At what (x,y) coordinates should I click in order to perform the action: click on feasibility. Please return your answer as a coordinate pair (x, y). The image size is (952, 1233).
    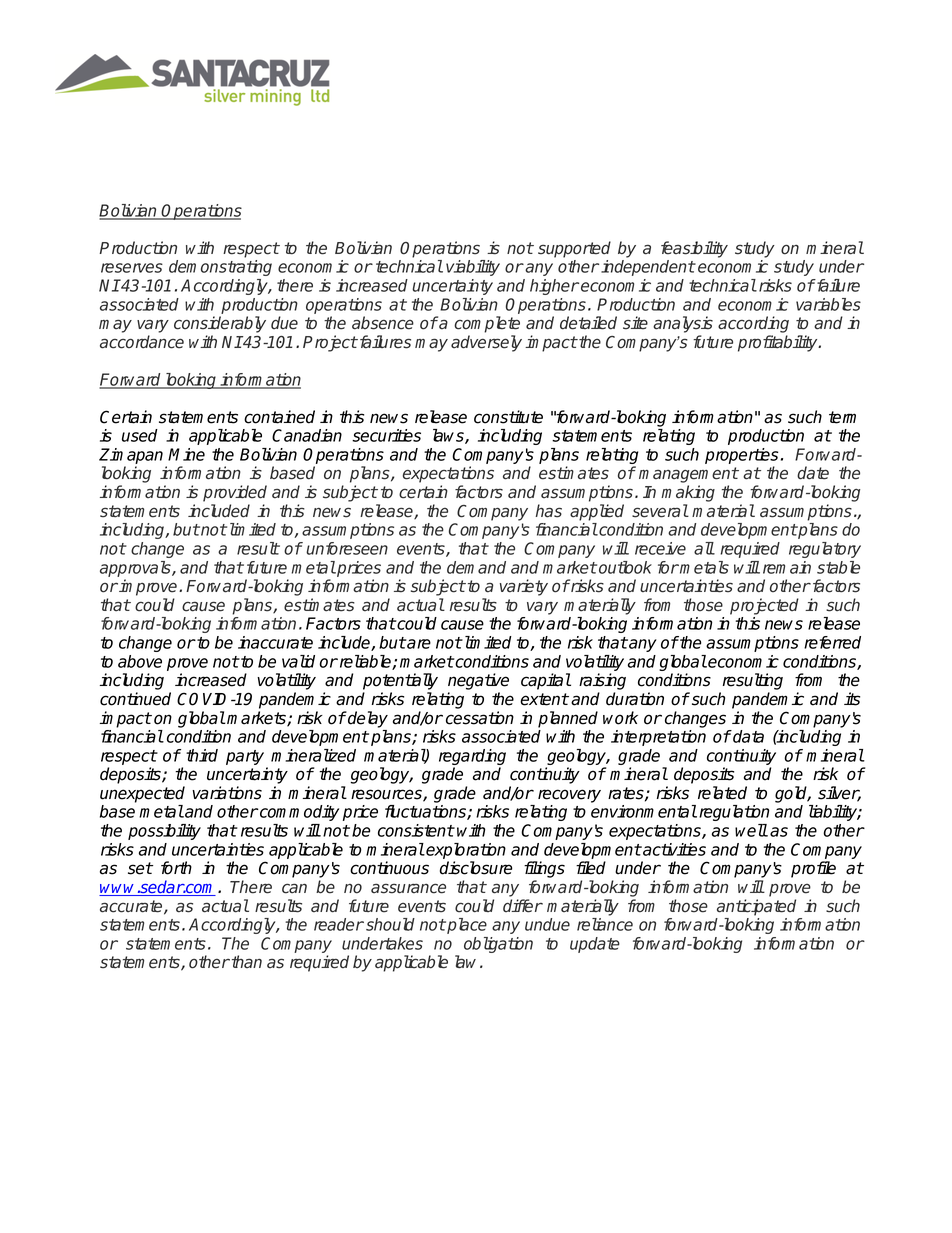
    Looking at the image, I should click on (694, 249).
